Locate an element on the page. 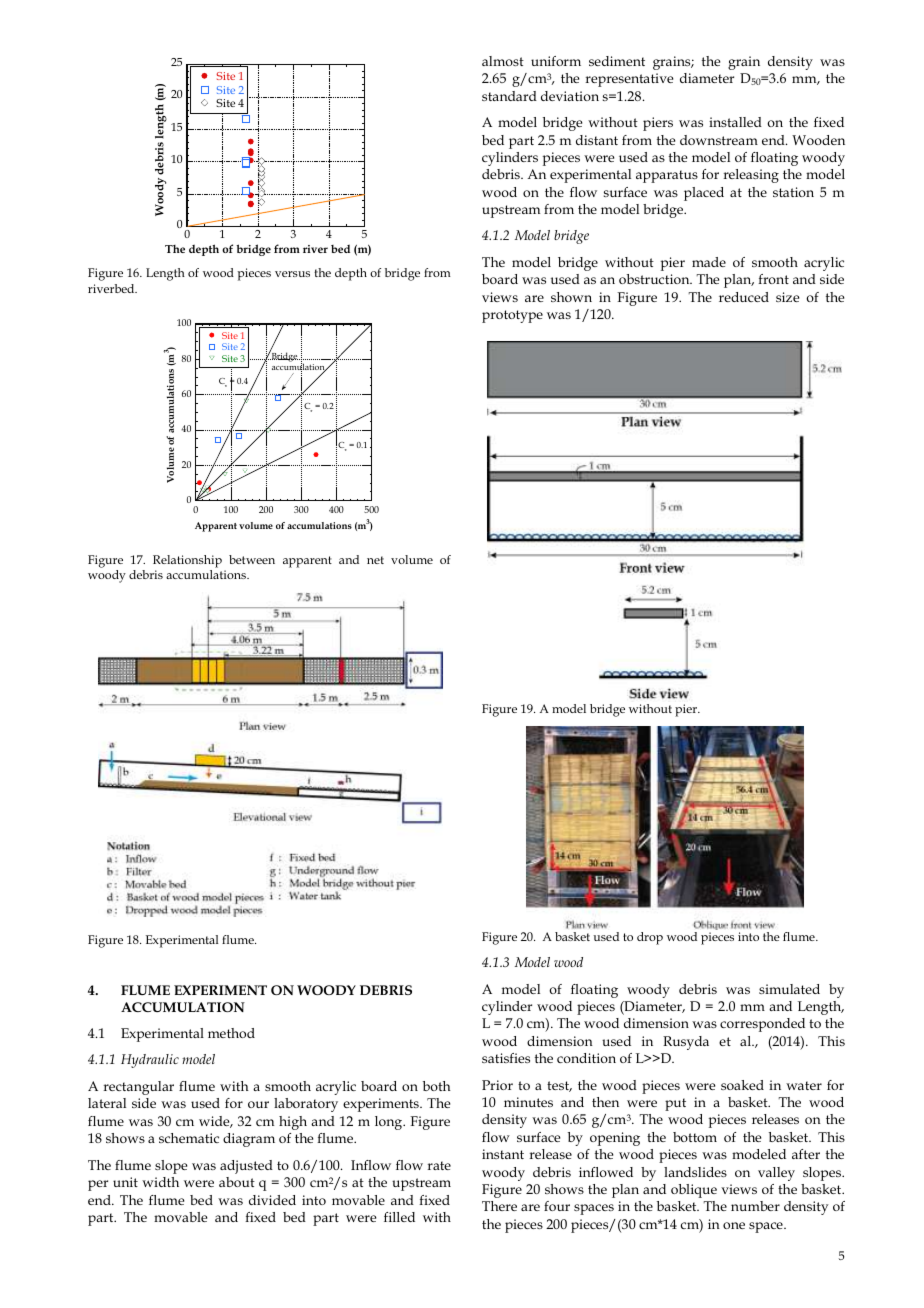 This image has height=1308, width=924. satisfies is located at coordinates (506, 1058).
